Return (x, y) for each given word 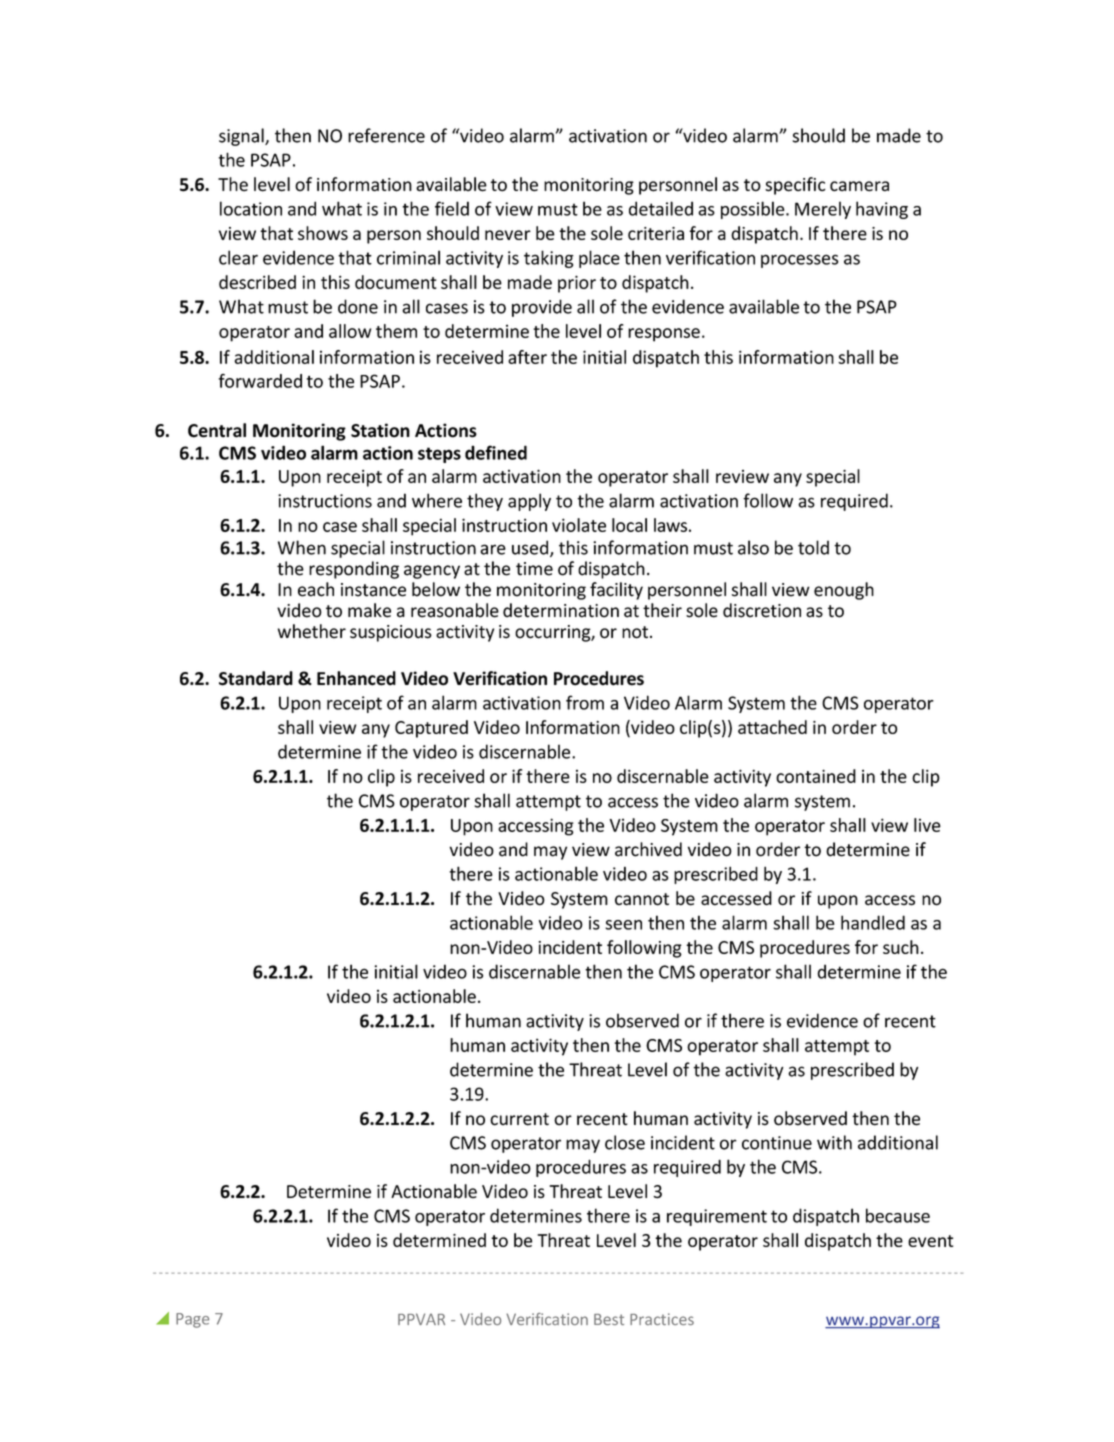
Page (192, 1320)
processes (800, 261)
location (251, 208)
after (527, 357)
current (519, 1119)
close (625, 1142)
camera (859, 186)
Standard (256, 678)
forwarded (260, 381)
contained (816, 776)
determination (561, 610)
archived (648, 849)
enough (844, 591)
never (508, 235)
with (834, 1142)
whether (312, 631)
